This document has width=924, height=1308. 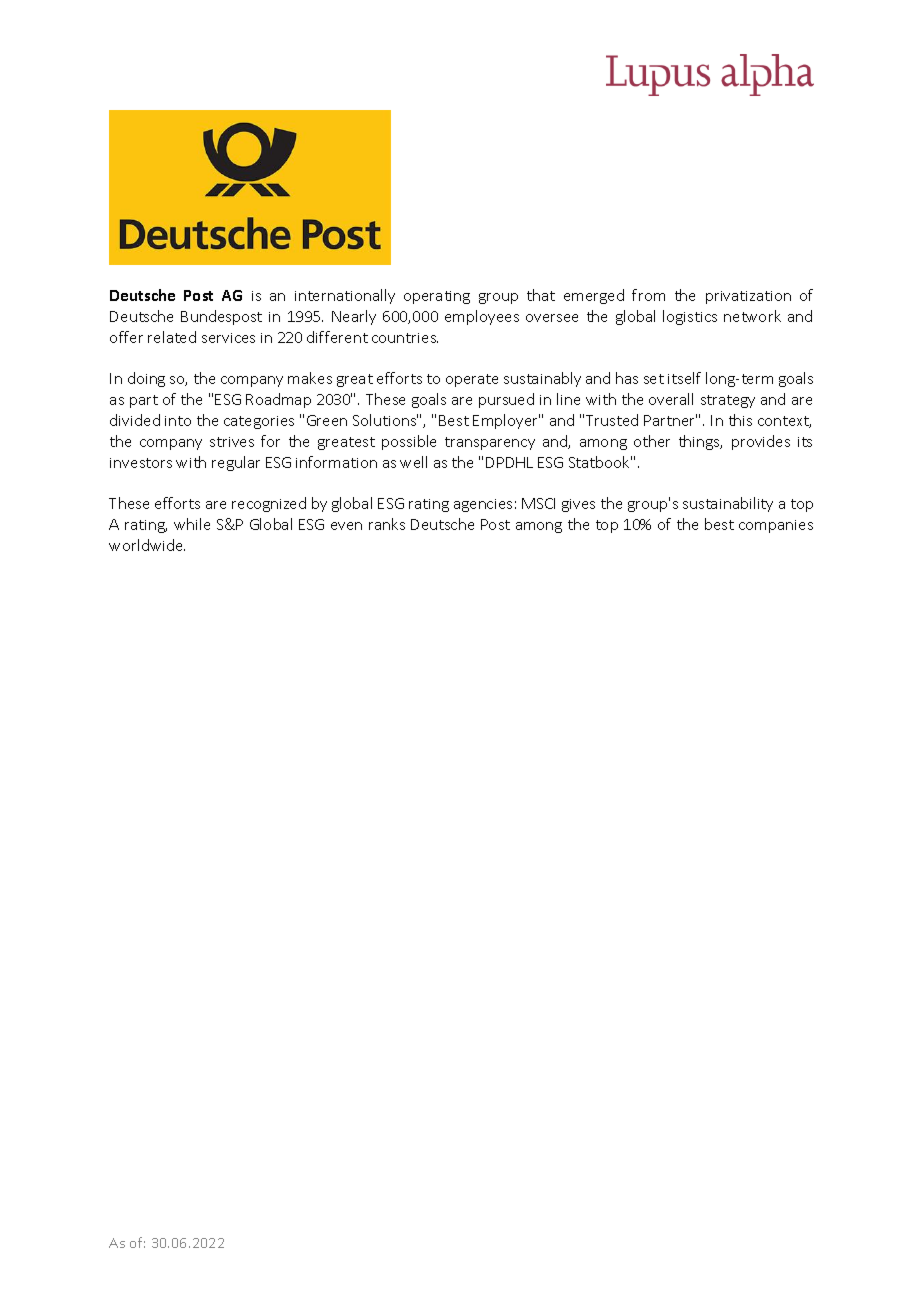 What do you see at coordinates (740, 420) in the document?
I see `this` at bounding box center [740, 420].
